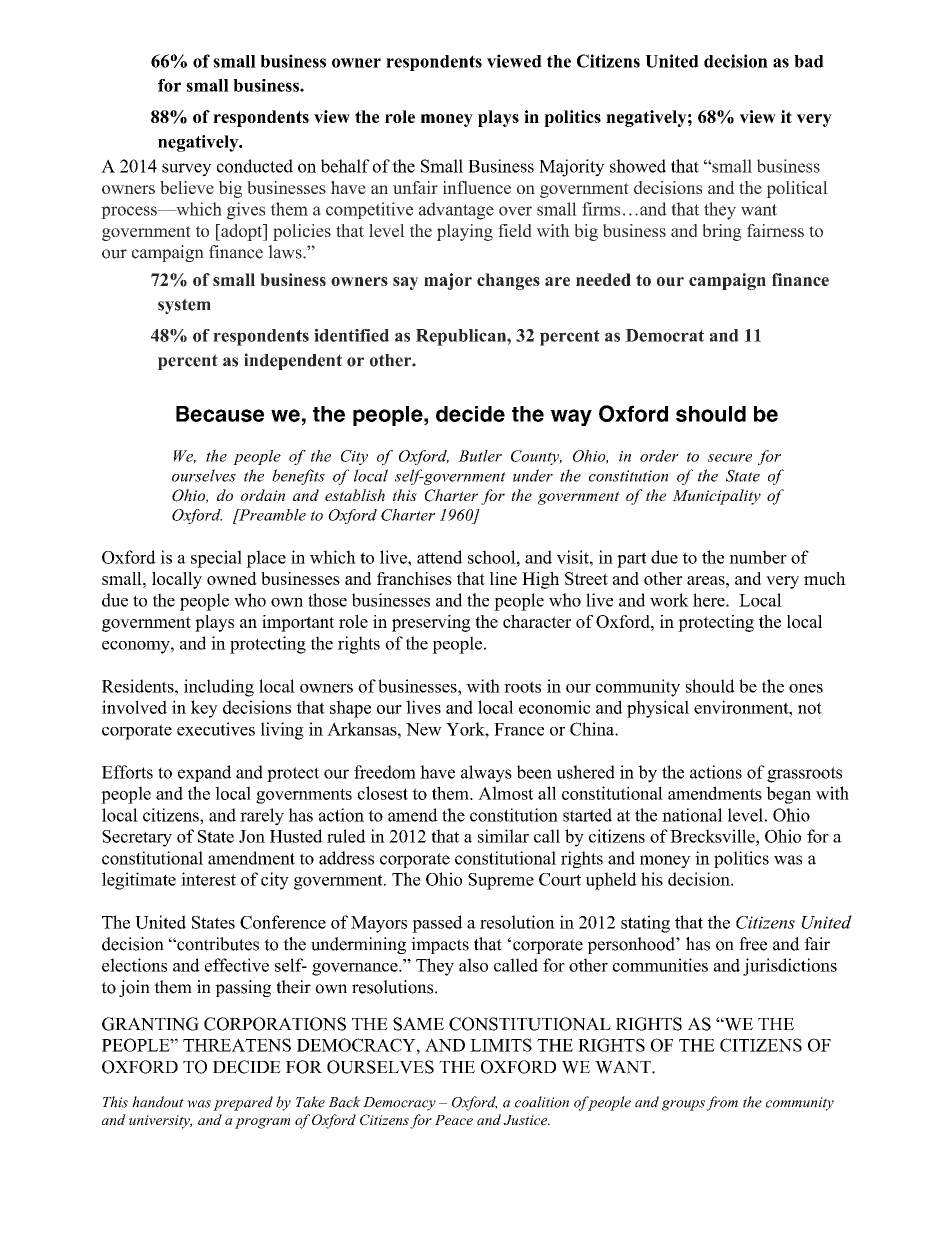  I want to click on influence, so click(477, 187).
